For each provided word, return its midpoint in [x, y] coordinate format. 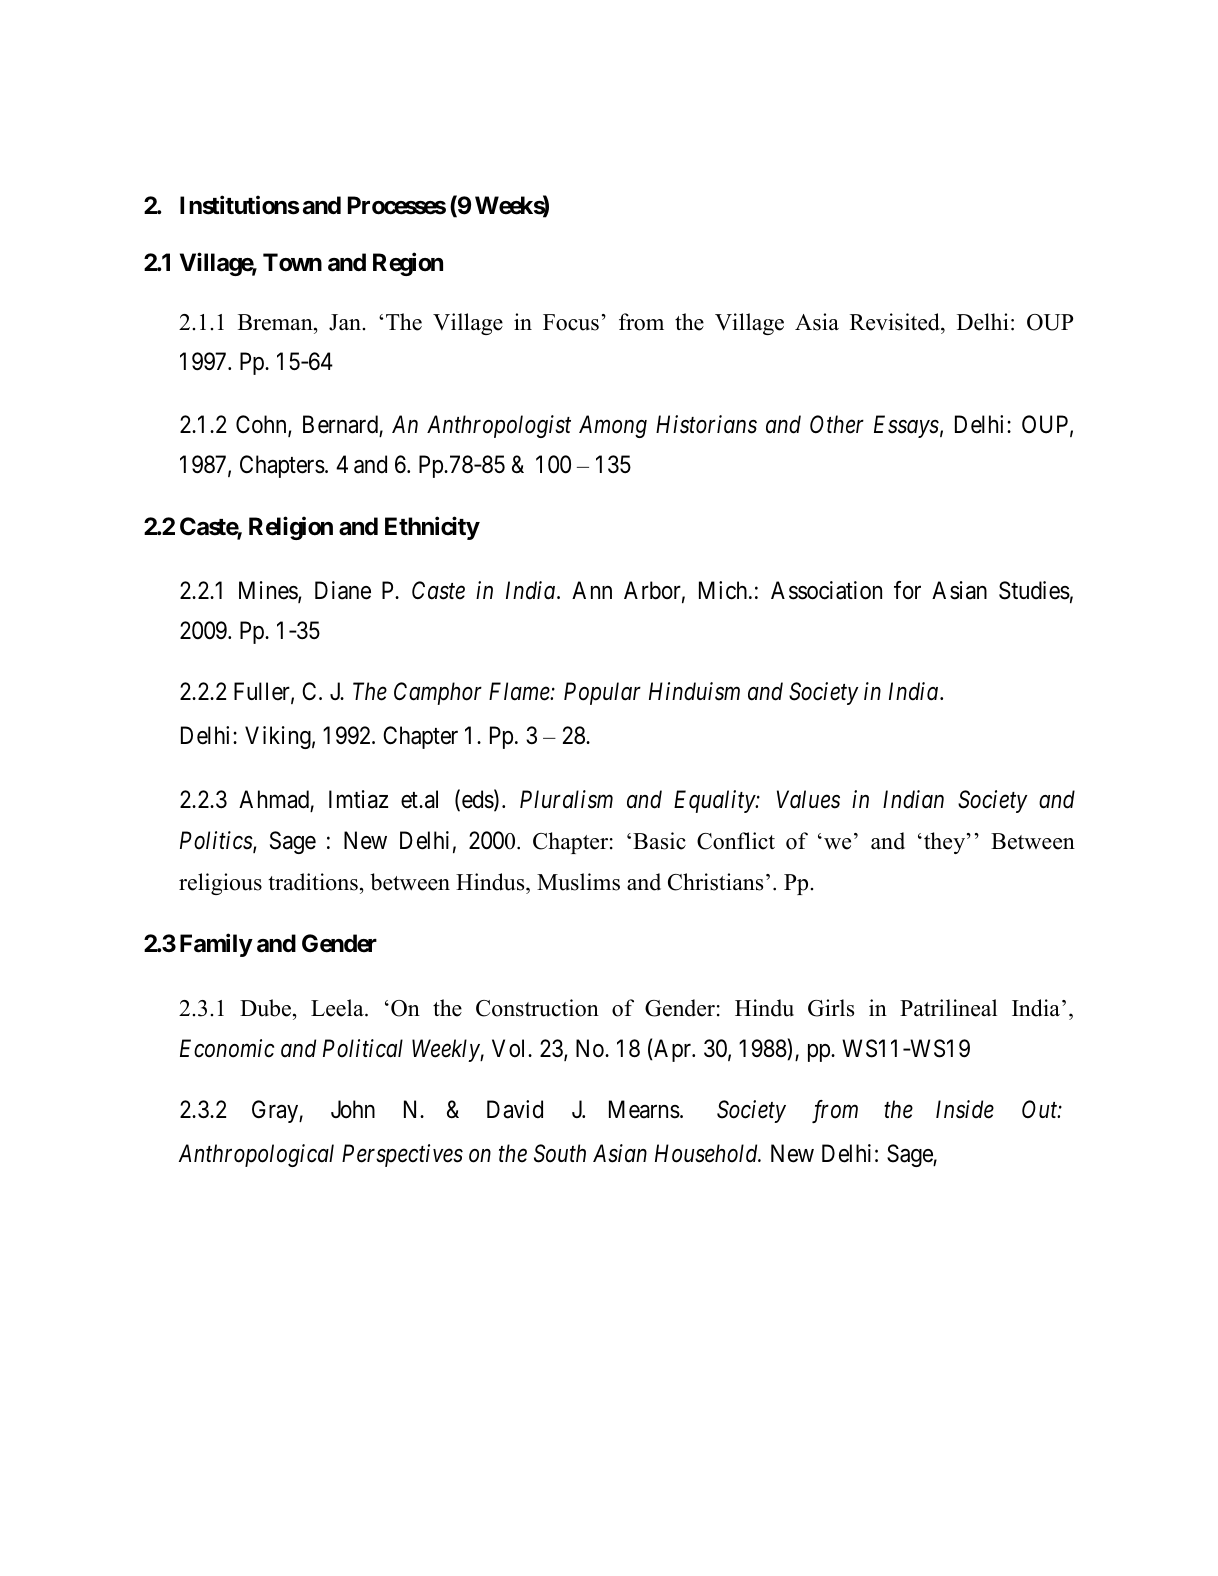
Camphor [438, 693]
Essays [906, 426]
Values [808, 799]
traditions [313, 882]
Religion [291, 528]
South [560, 1153]
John [353, 1109]
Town [292, 262]
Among [613, 426]
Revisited [896, 322]
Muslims [578, 882]
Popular [602, 693]
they [946, 843]
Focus [571, 322]
